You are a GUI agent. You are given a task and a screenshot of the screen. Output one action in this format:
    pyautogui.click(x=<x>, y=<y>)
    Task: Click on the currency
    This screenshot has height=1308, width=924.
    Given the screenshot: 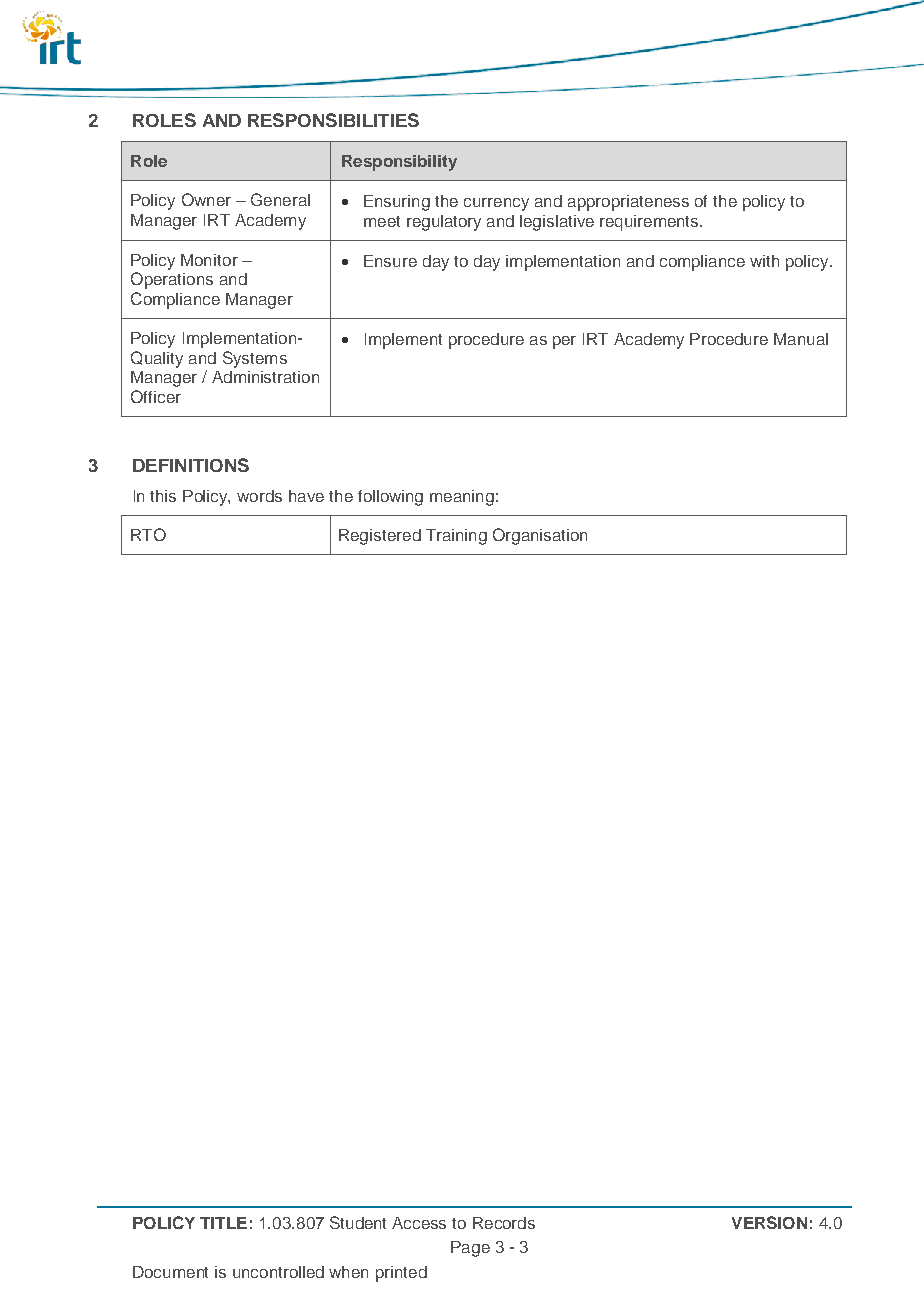 What is the action you would take?
    pyautogui.click(x=496, y=204)
